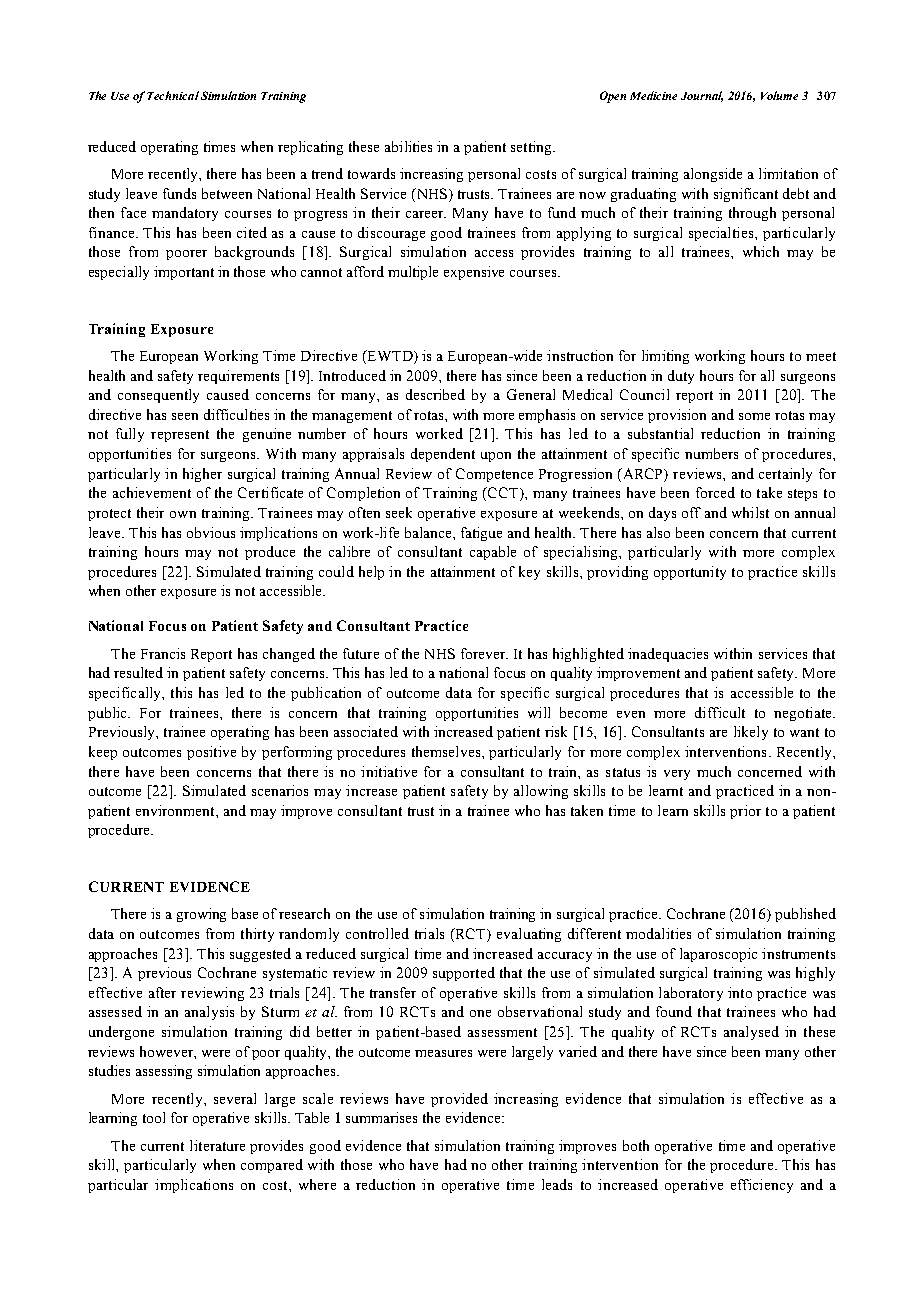 The height and width of the screenshot is (1308, 924). I want to click on evaluating, so click(529, 935).
